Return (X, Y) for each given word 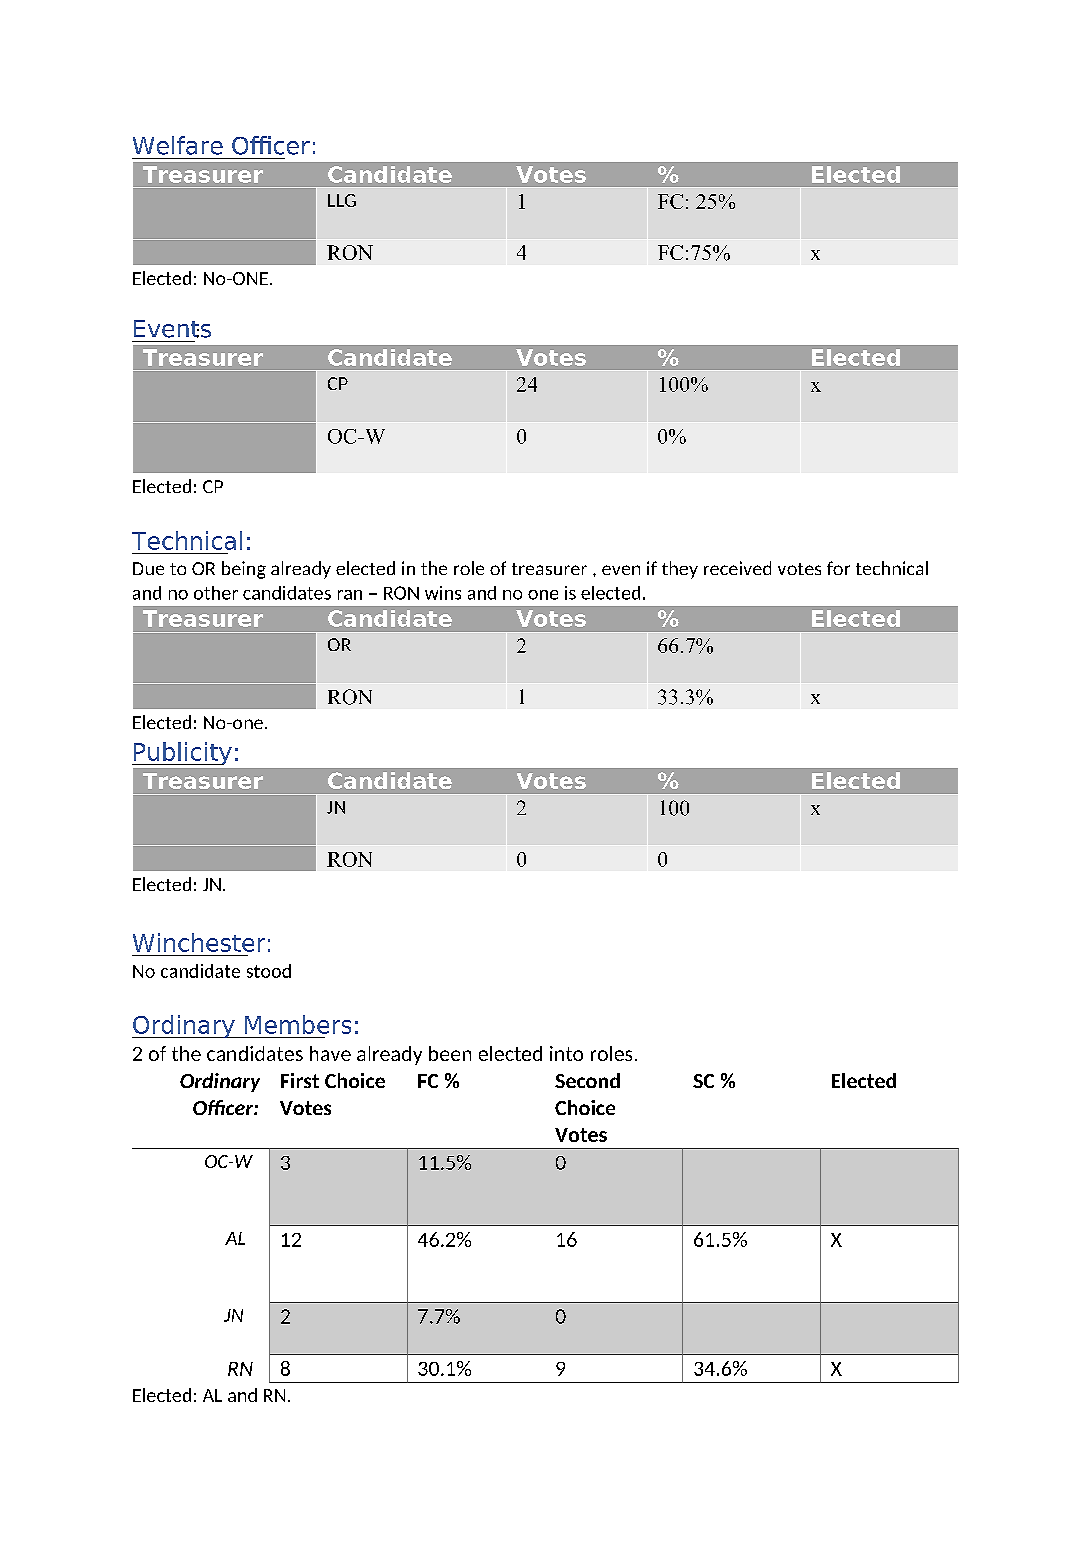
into (566, 1053)
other (216, 593)
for (838, 568)
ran (350, 595)
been (450, 1053)
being (244, 570)
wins (443, 593)
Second (587, 1080)
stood (269, 971)
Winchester (199, 942)
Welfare (178, 145)
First (300, 1080)
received (737, 568)
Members (298, 1024)
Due (148, 568)
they (680, 570)
